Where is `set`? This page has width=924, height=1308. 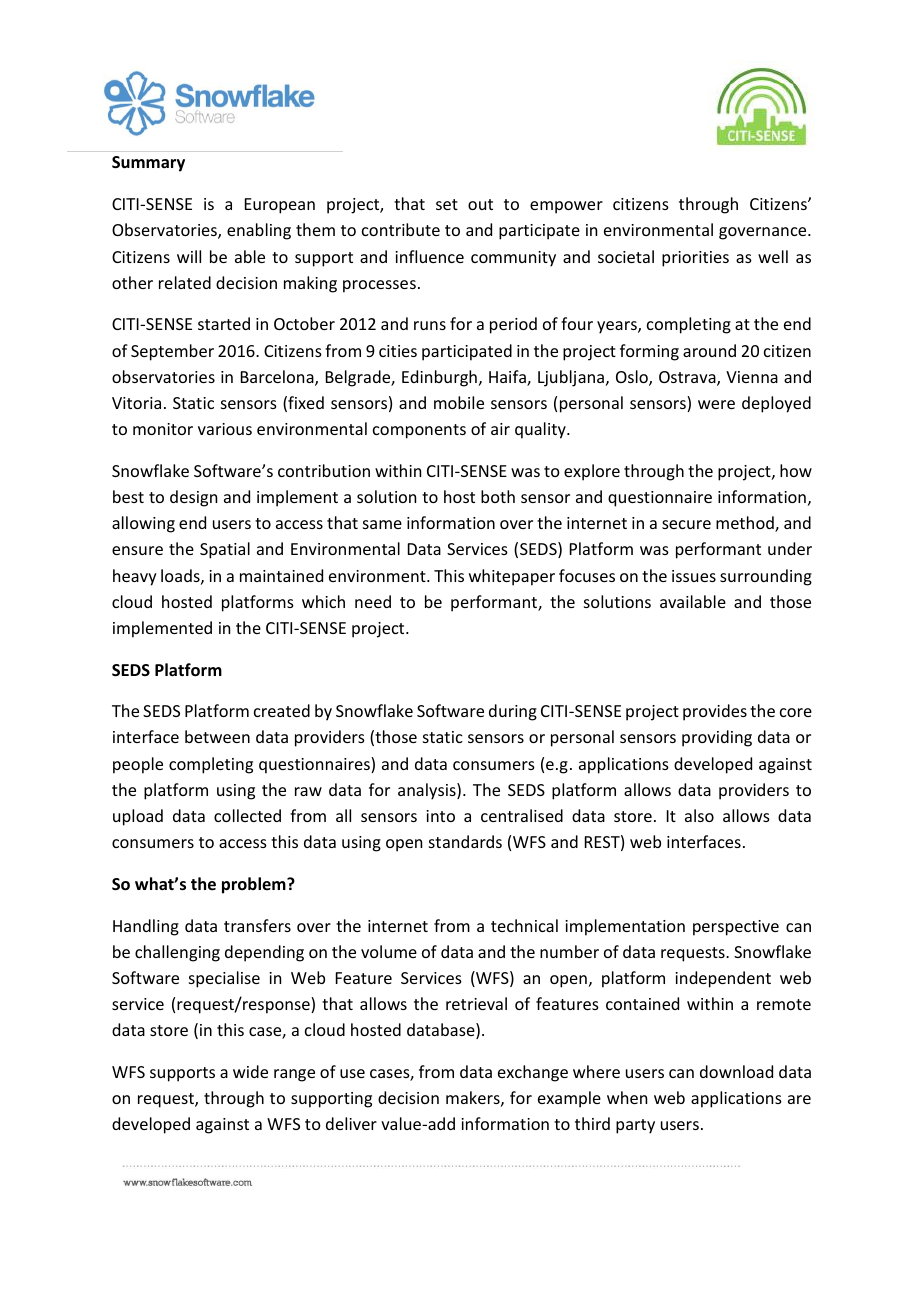
set is located at coordinates (447, 204).
